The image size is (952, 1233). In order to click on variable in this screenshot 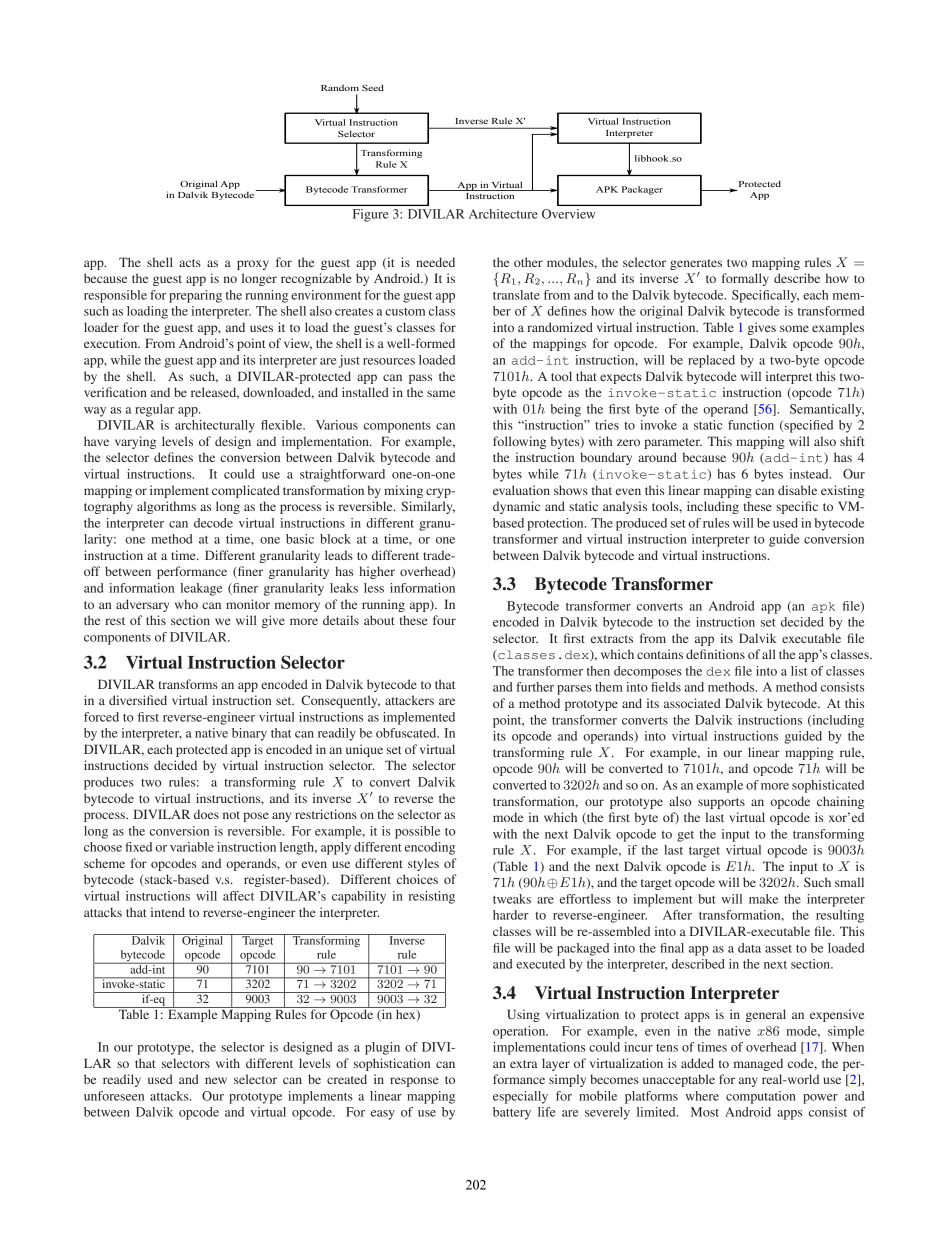, I will do `click(192, 847)`.
